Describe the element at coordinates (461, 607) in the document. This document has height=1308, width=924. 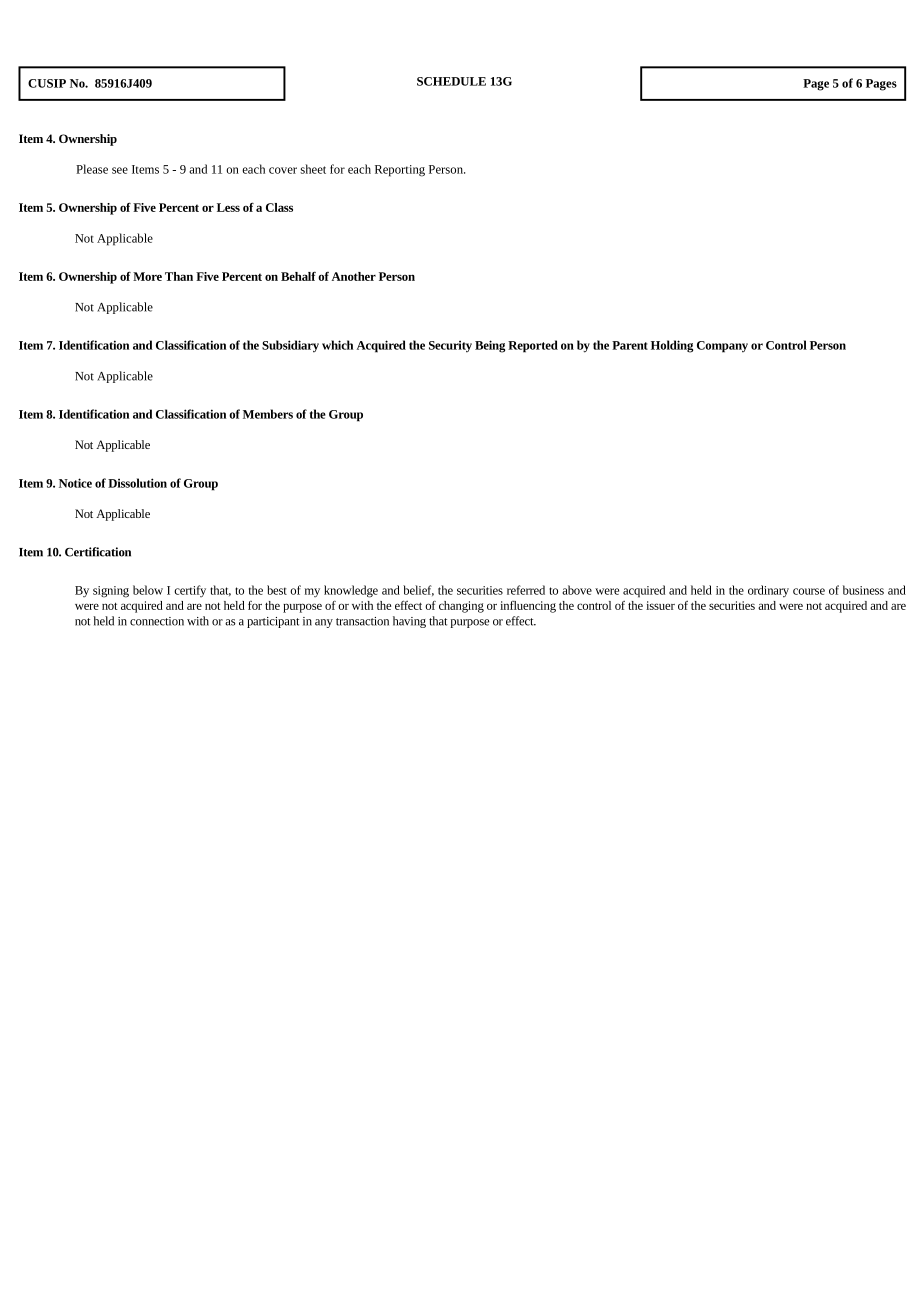
I see `changing` at that location.
